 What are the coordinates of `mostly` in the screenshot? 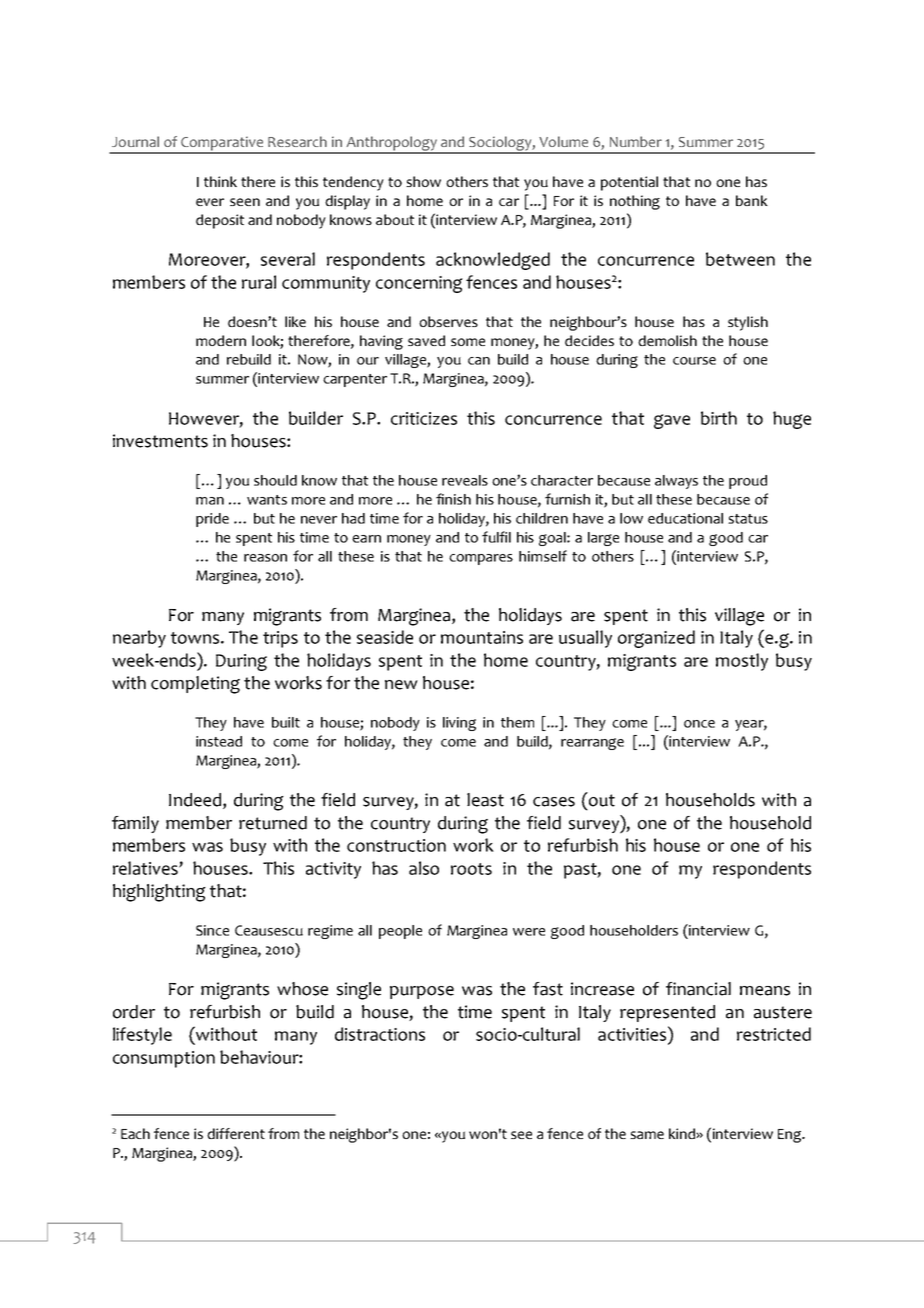 It's located at (742, 662).
